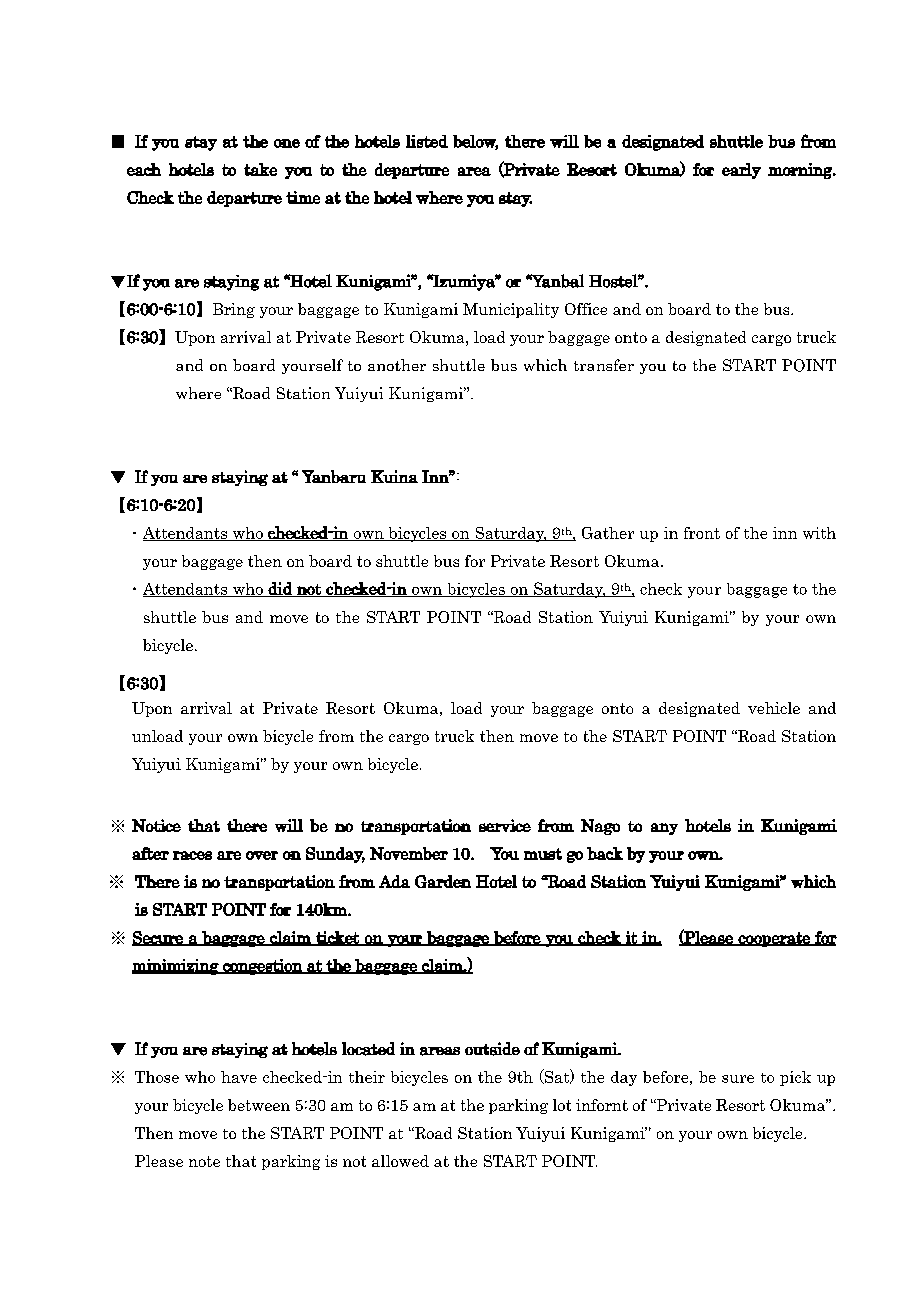 This screenshot has height=1308, width=924. I want to click on take, so click(260, 169).
